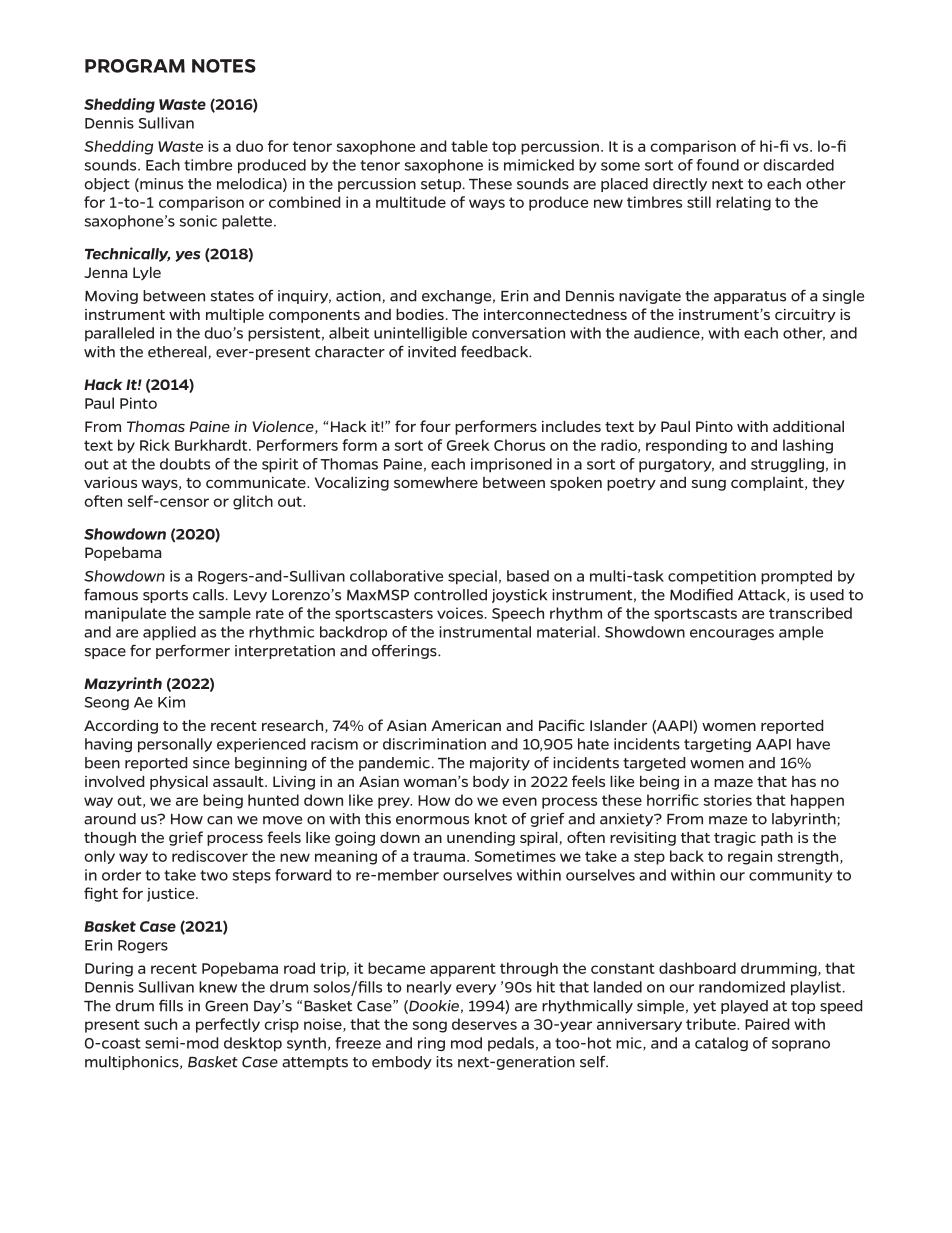  Describe the element at coordinates (224, 66) in the screenshot. I see `NOTES` at that location.
